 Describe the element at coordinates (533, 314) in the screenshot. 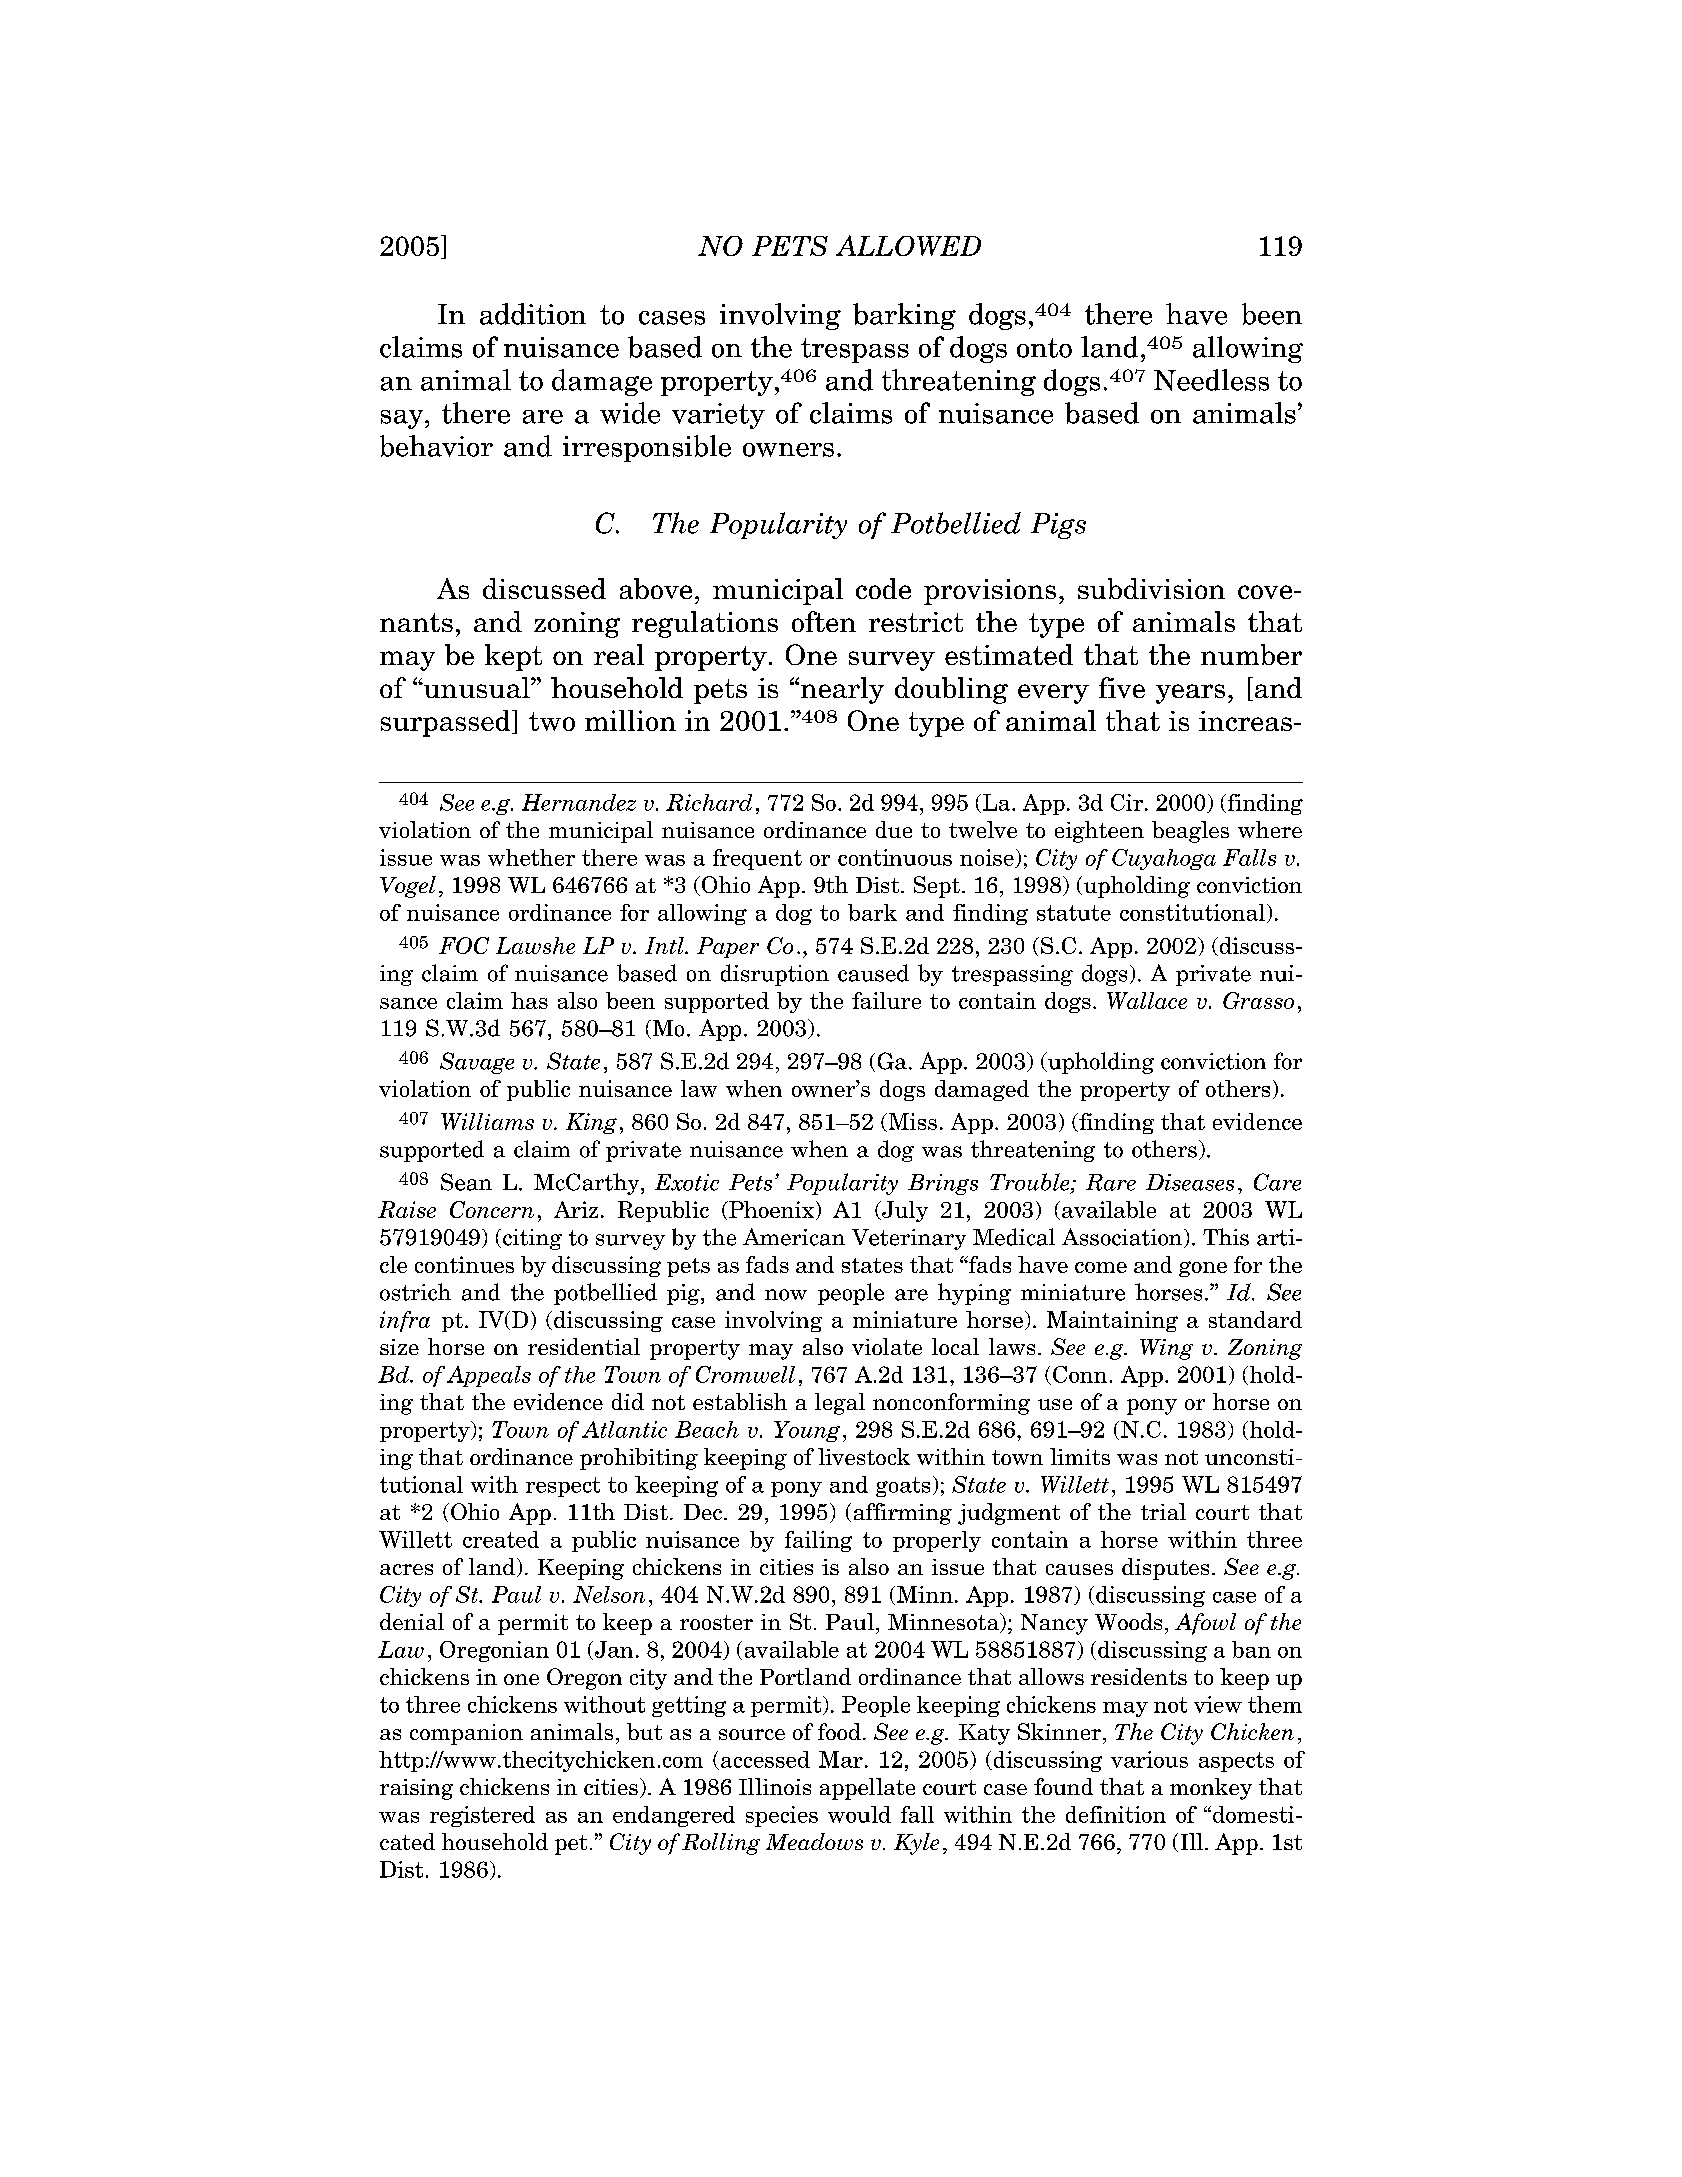

I see `addition` at that location.
